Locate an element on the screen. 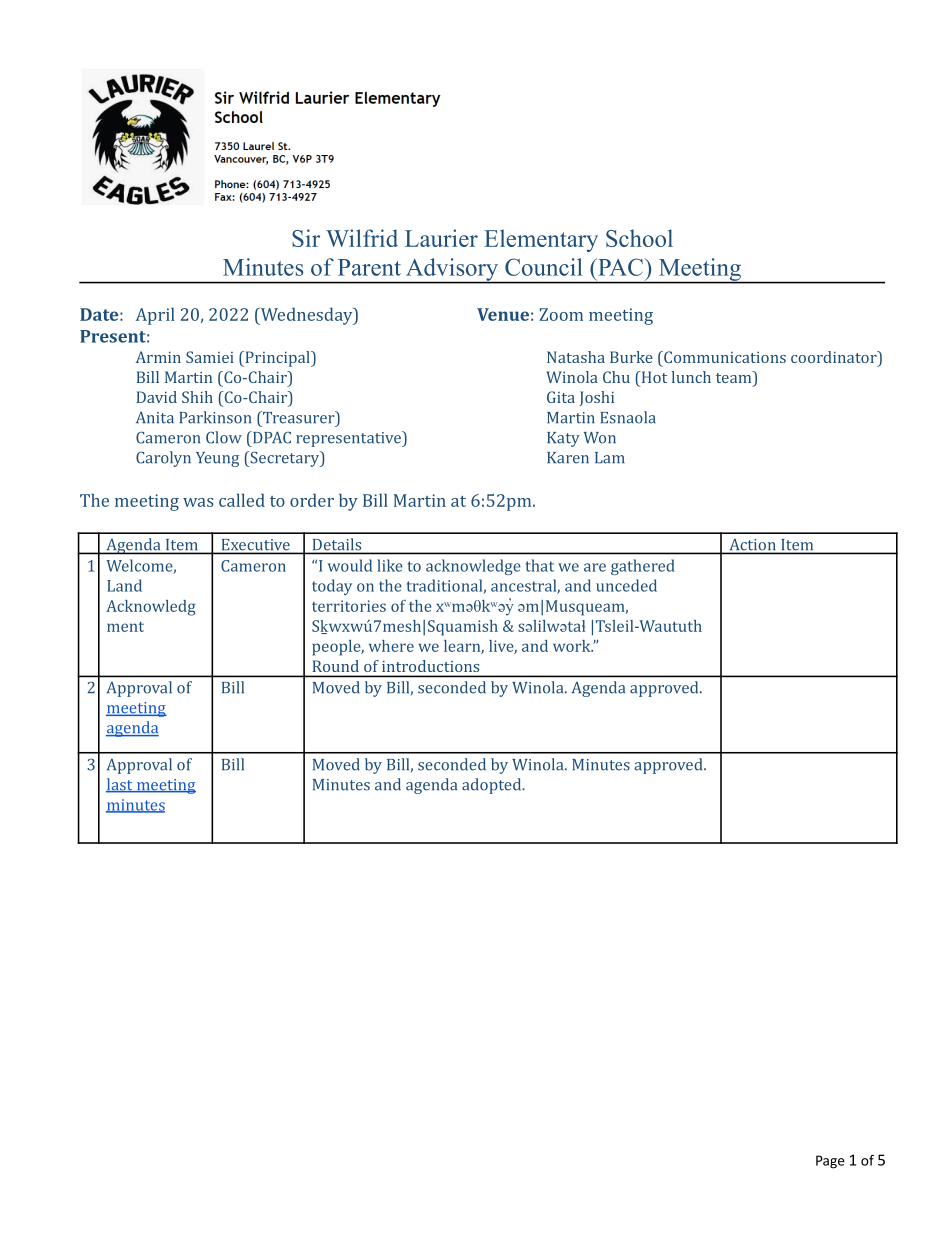 The height and width of the screenshot is (1233, 952). Page is located at coordinates (830, 1162).
